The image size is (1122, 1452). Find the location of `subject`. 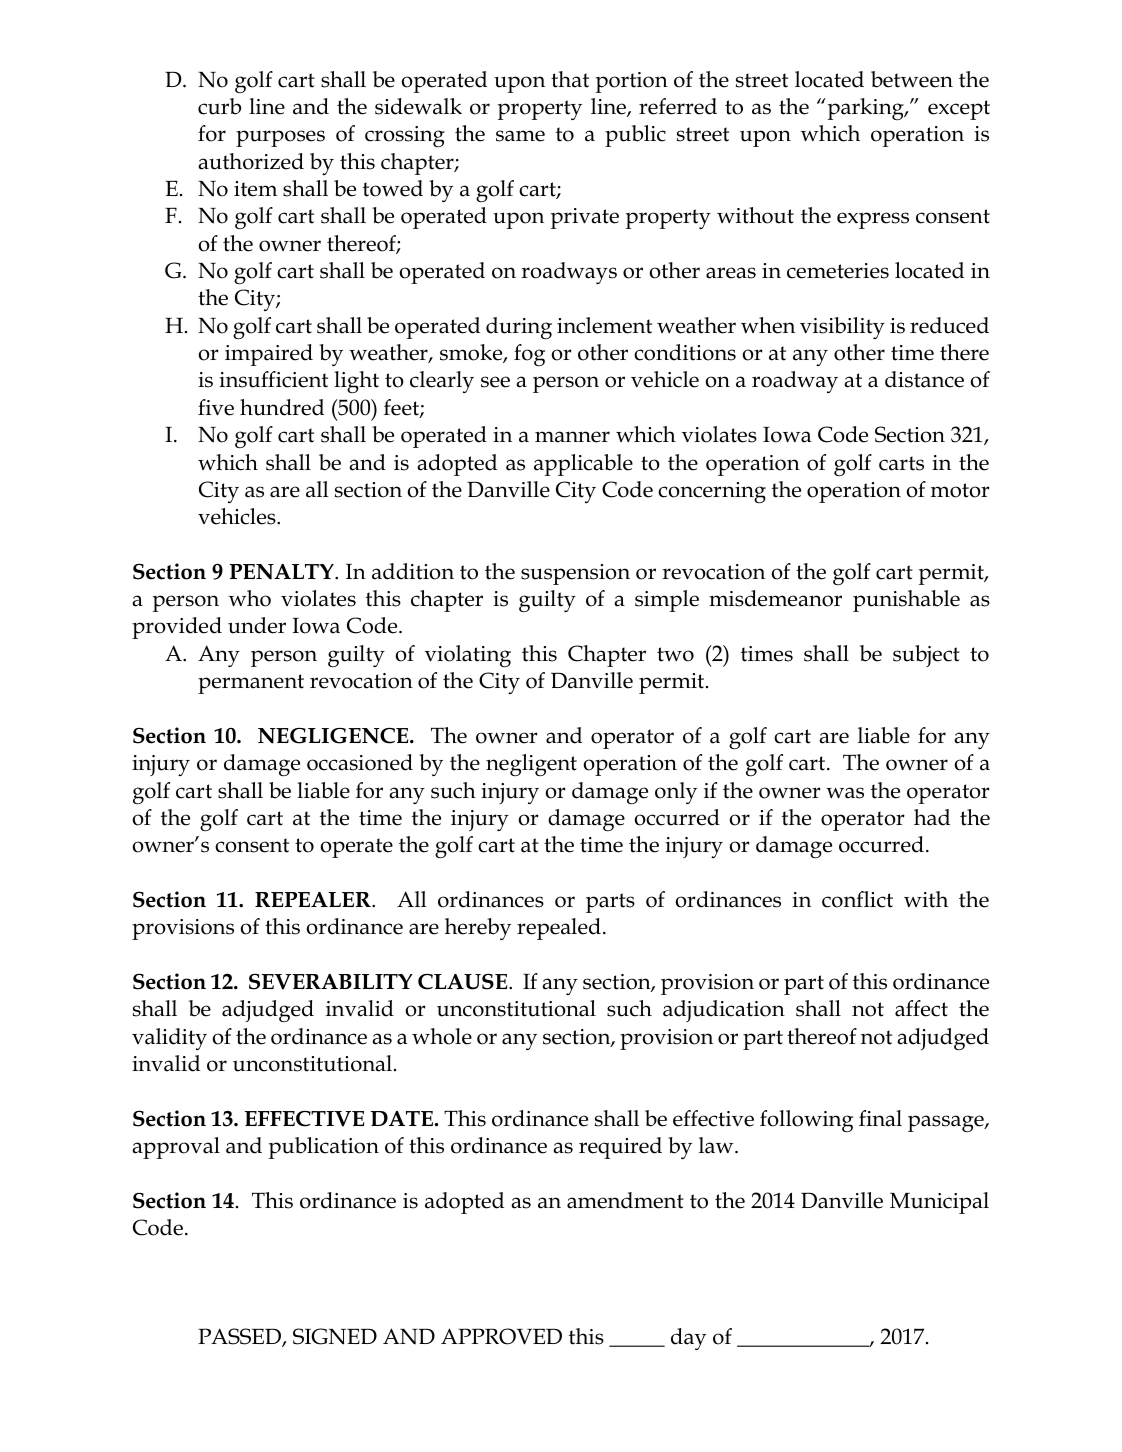

subject is located at coordinates (926, 656).
